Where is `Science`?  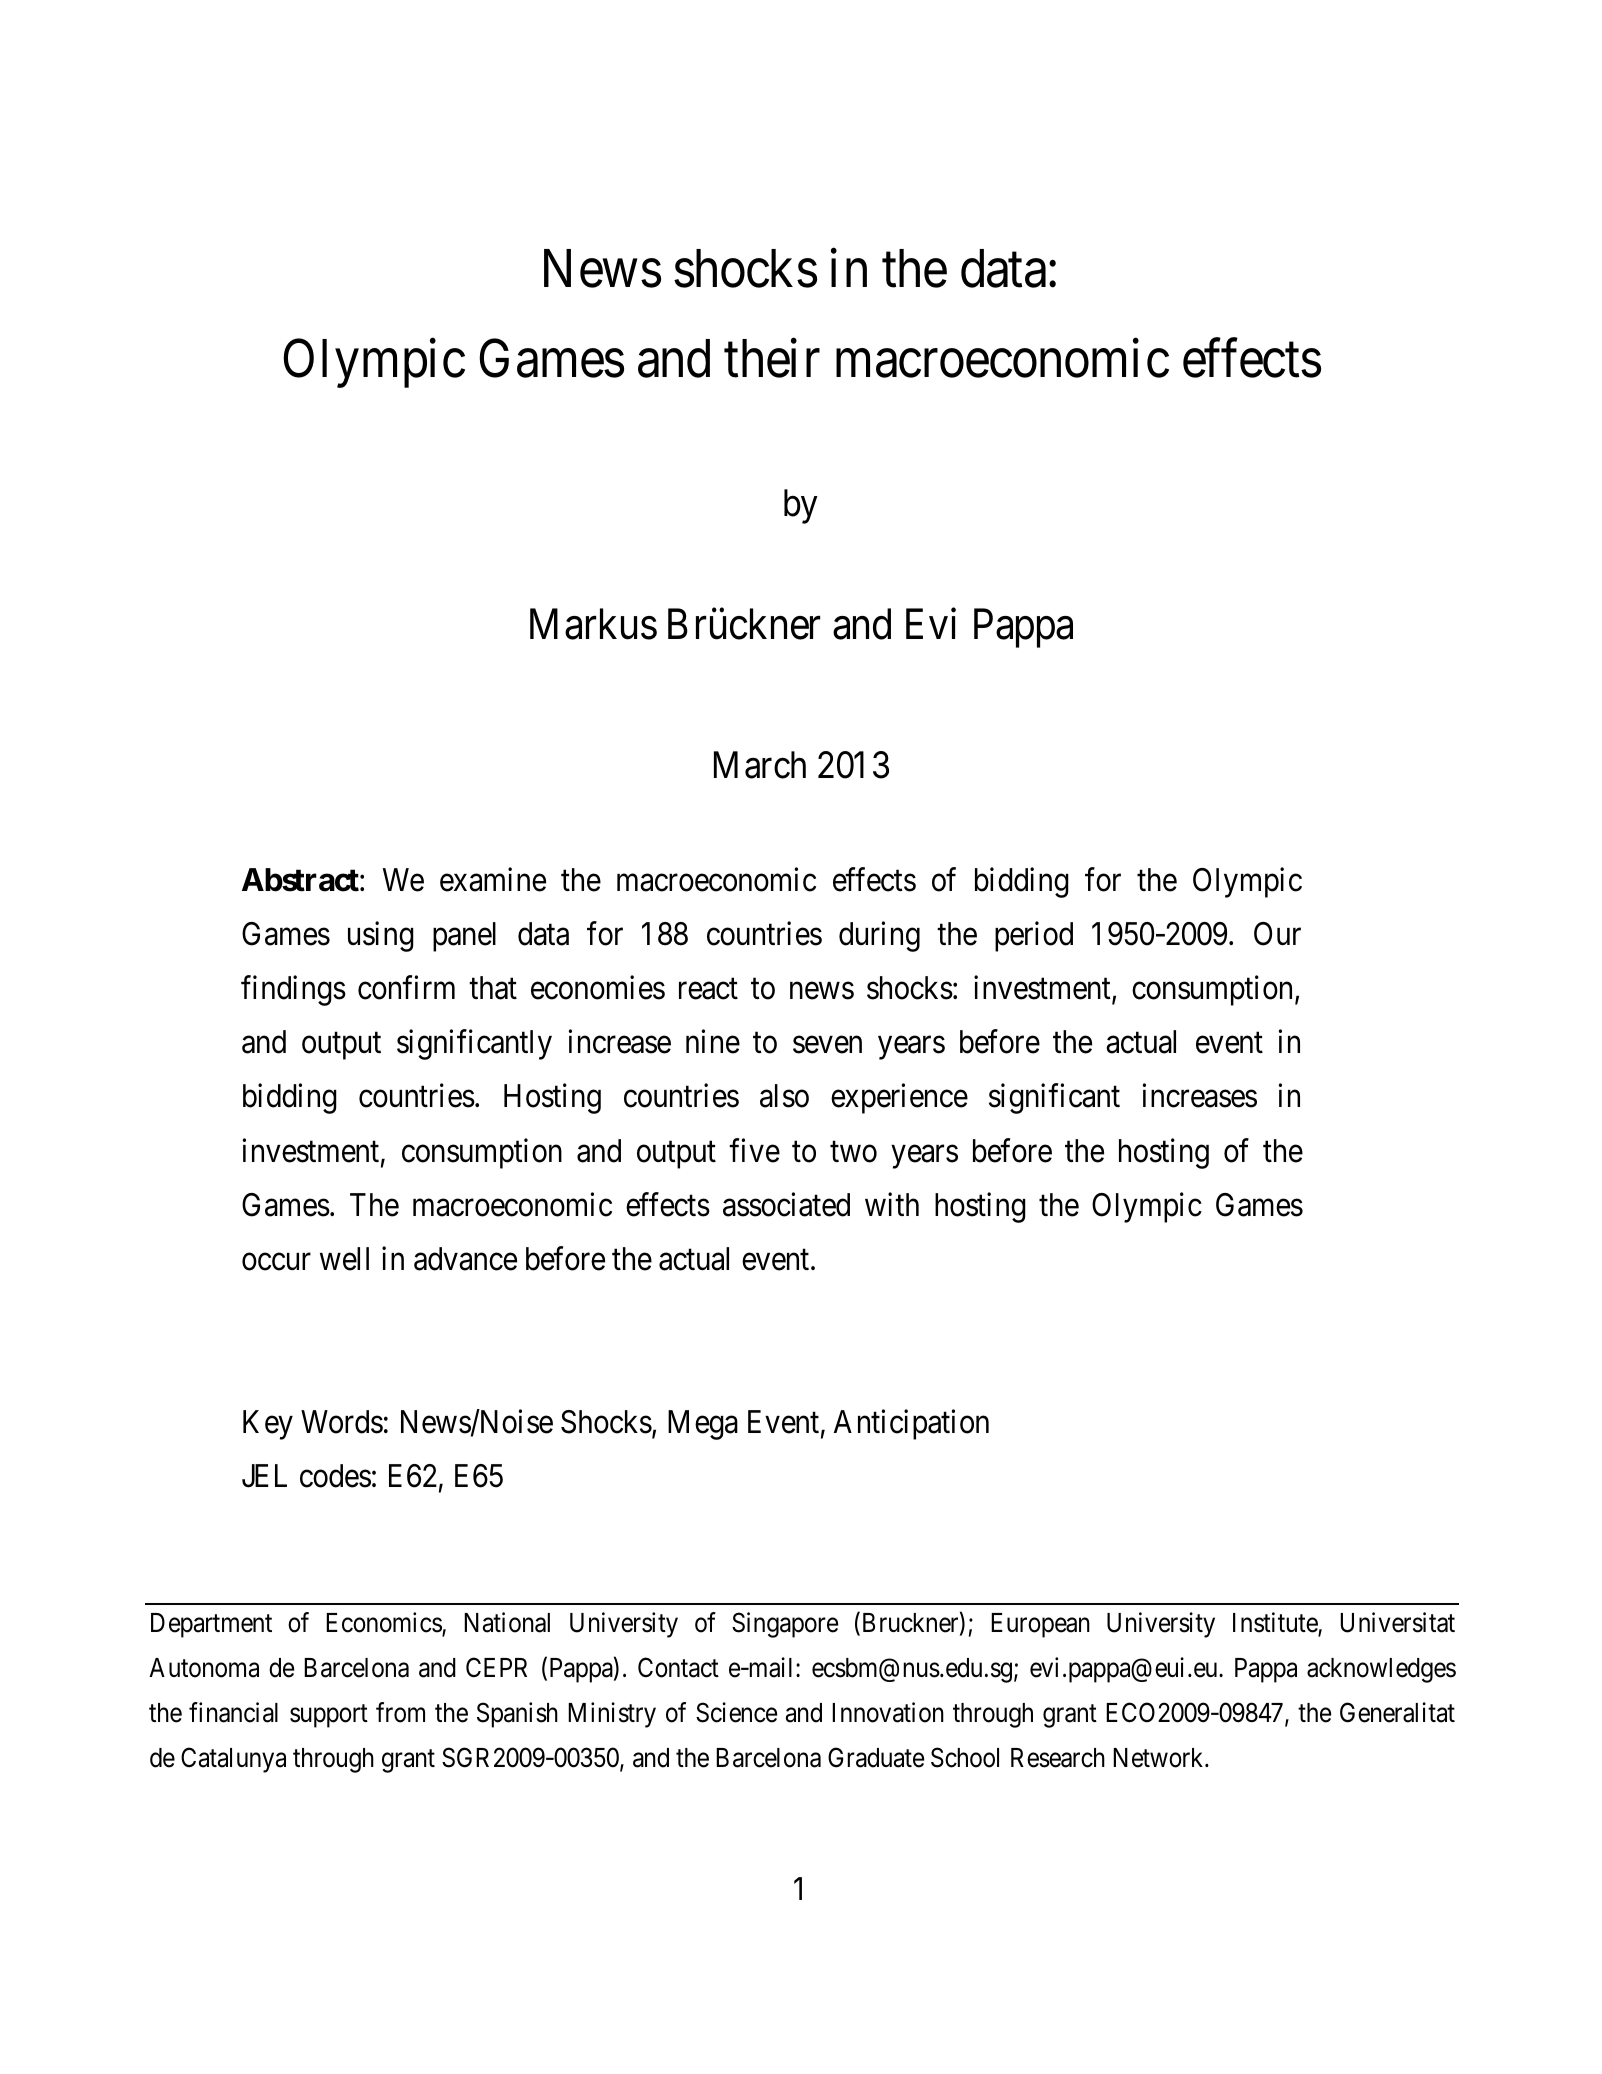
Science is located at coordinates (736, 1712).
